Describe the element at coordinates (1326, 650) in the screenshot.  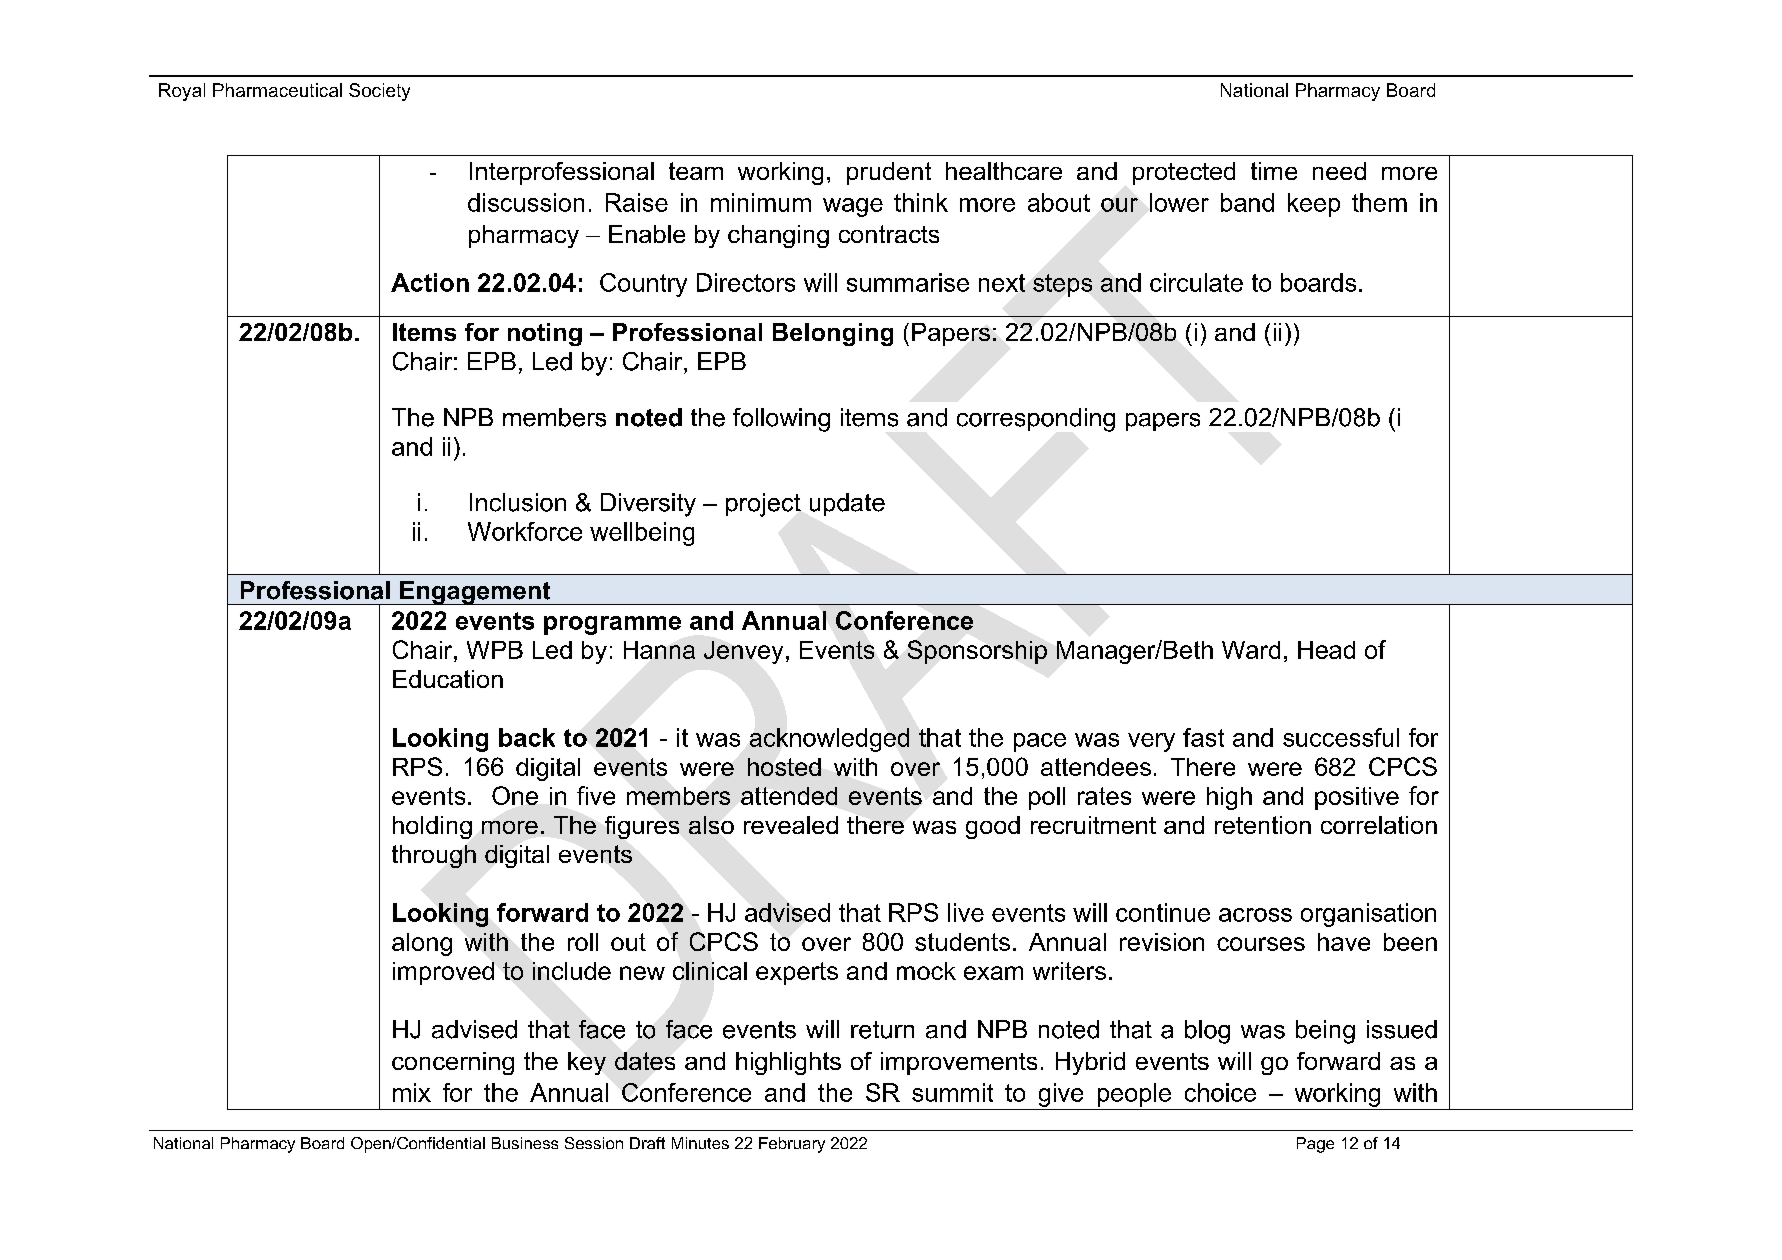
I see `Head` at that location.
